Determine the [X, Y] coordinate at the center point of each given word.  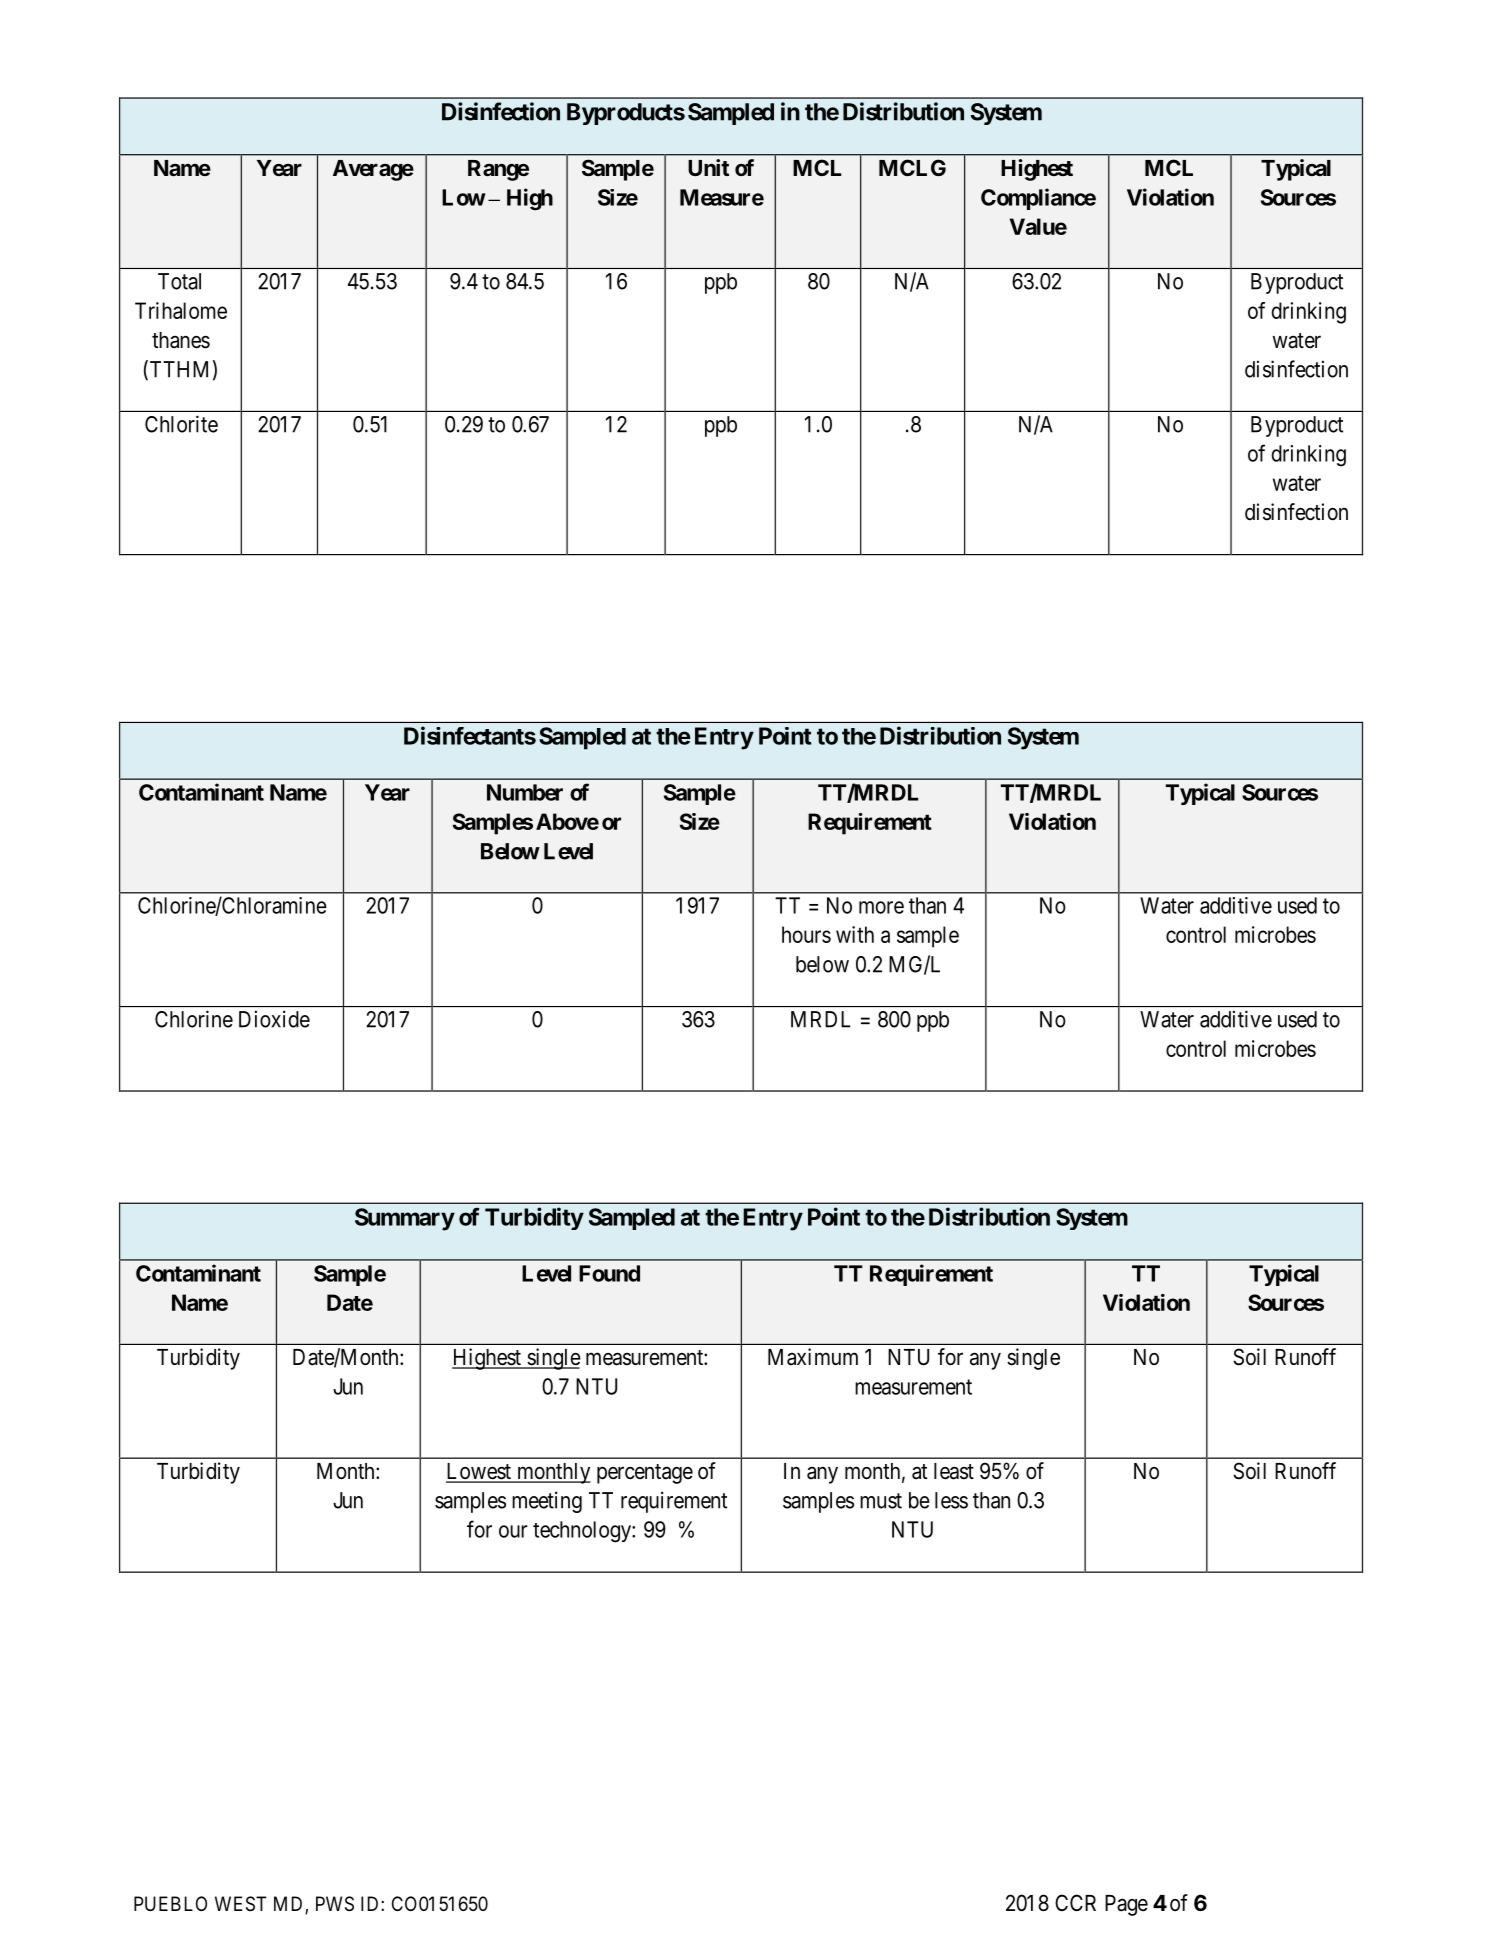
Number [525, 792]
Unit [708, 167]
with [855, 934]
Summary [405, 1219]
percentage [645, 1474]
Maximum [813, 1357]
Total [179, 281]
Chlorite [181, 424]
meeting [547, 1502]
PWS [335, 1904]
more [881, 907]
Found [609, 1273]
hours [806, 934]
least [954, 1471]
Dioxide [274, 1019]
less [951, 1500]
